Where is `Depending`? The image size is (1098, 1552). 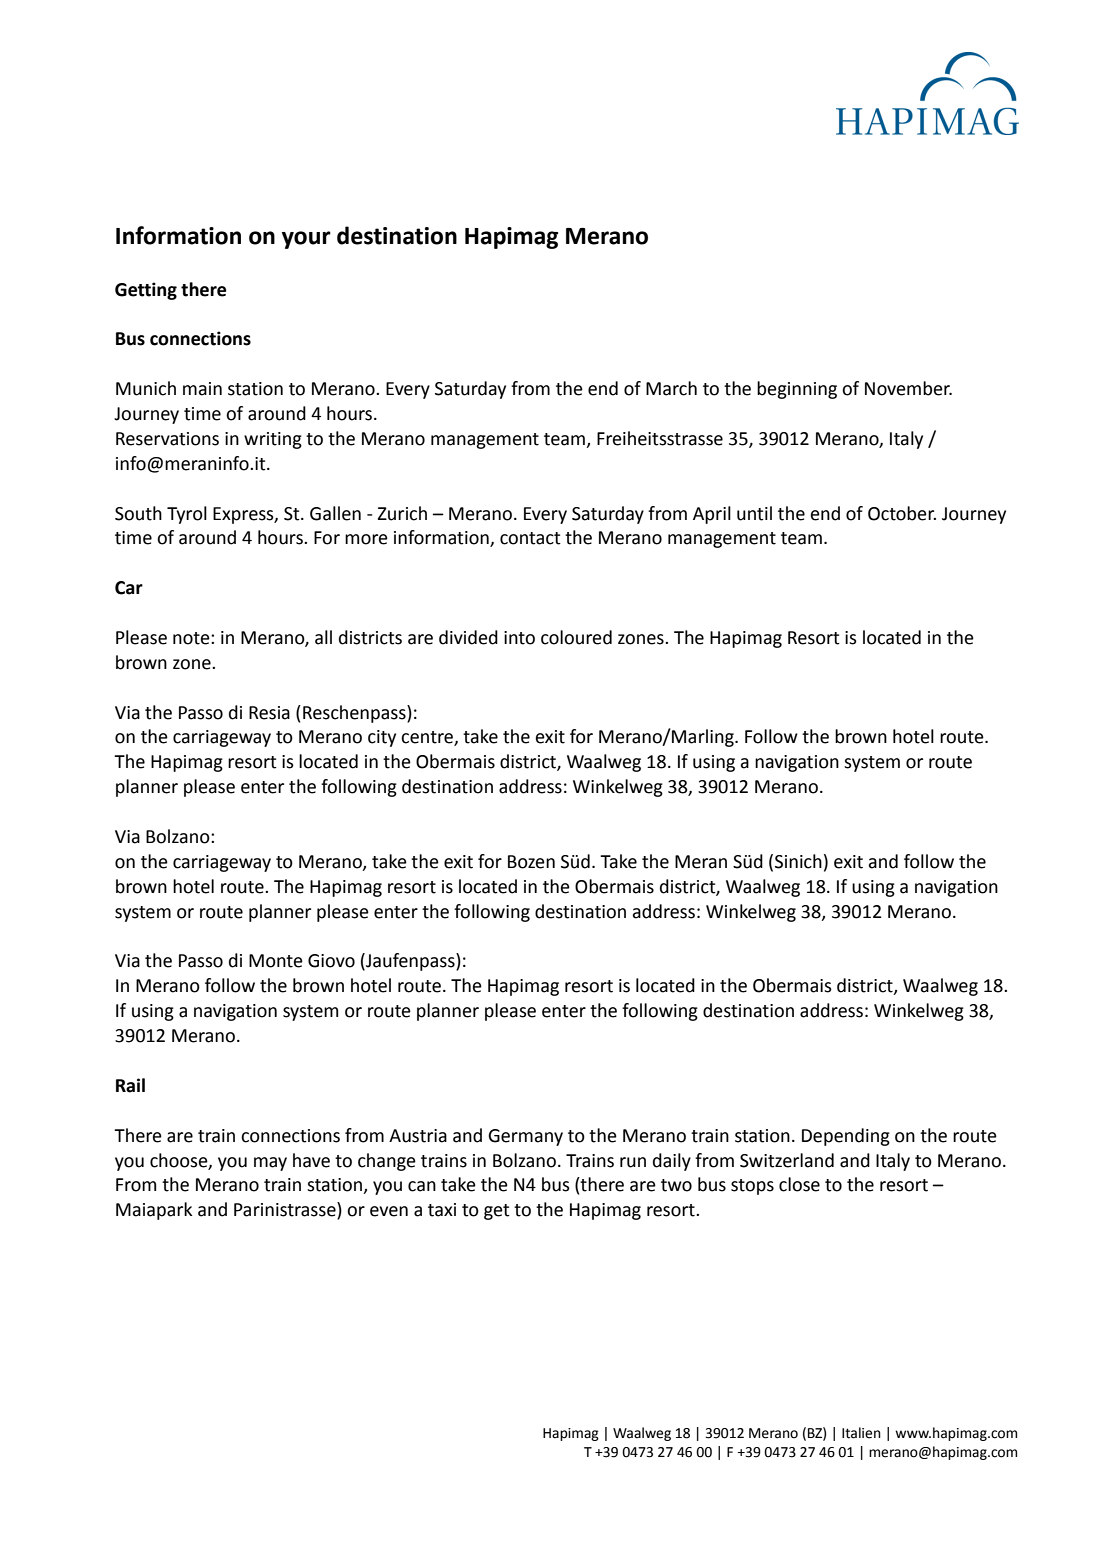
Depending is located at coordinates (846, 1137).
